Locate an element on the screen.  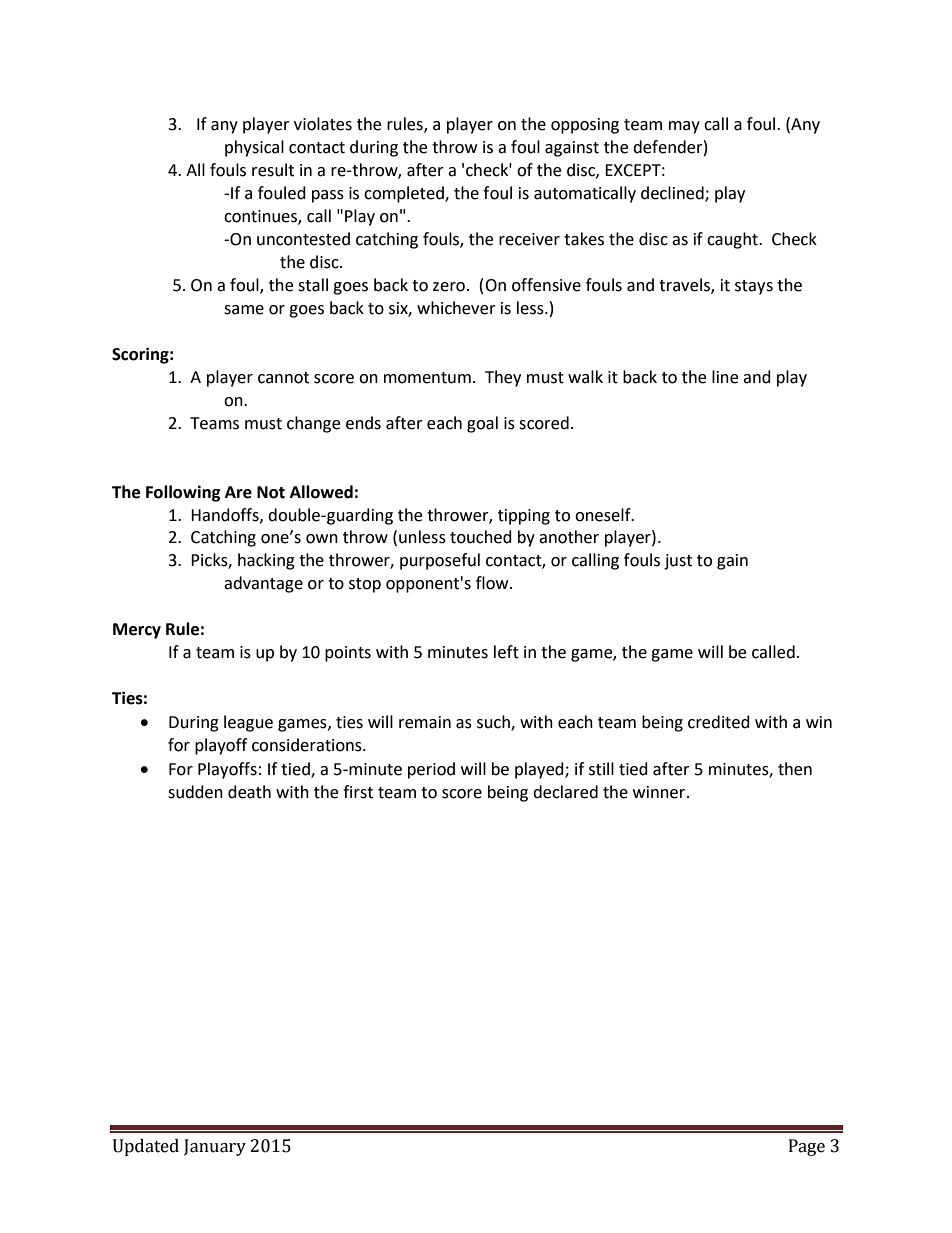
Updated is located at coordinates (146, 1147).
